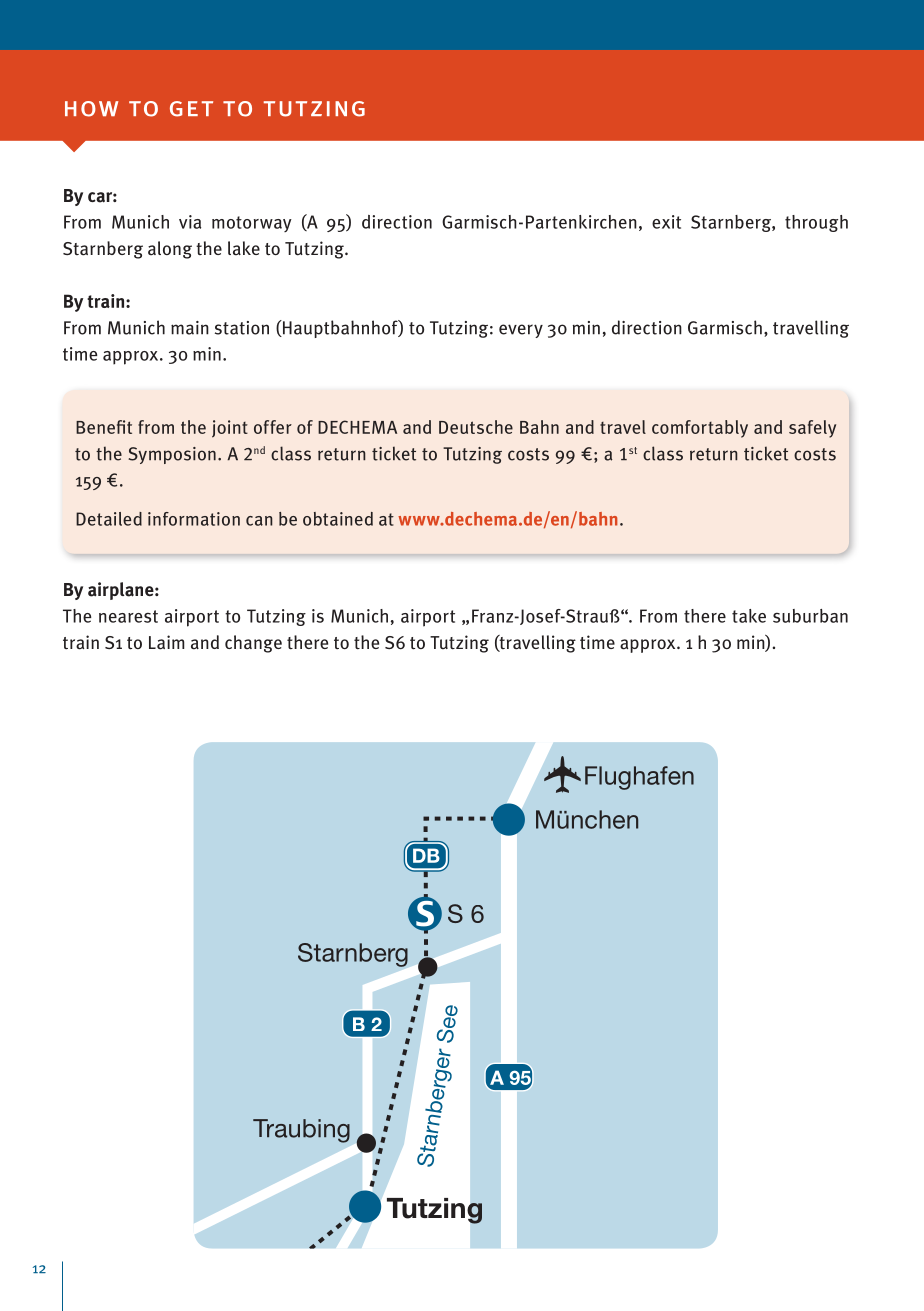 Image resolution: width=924 pixels, height=1311 pixels. I want to click on lake, so click(244, 248).
